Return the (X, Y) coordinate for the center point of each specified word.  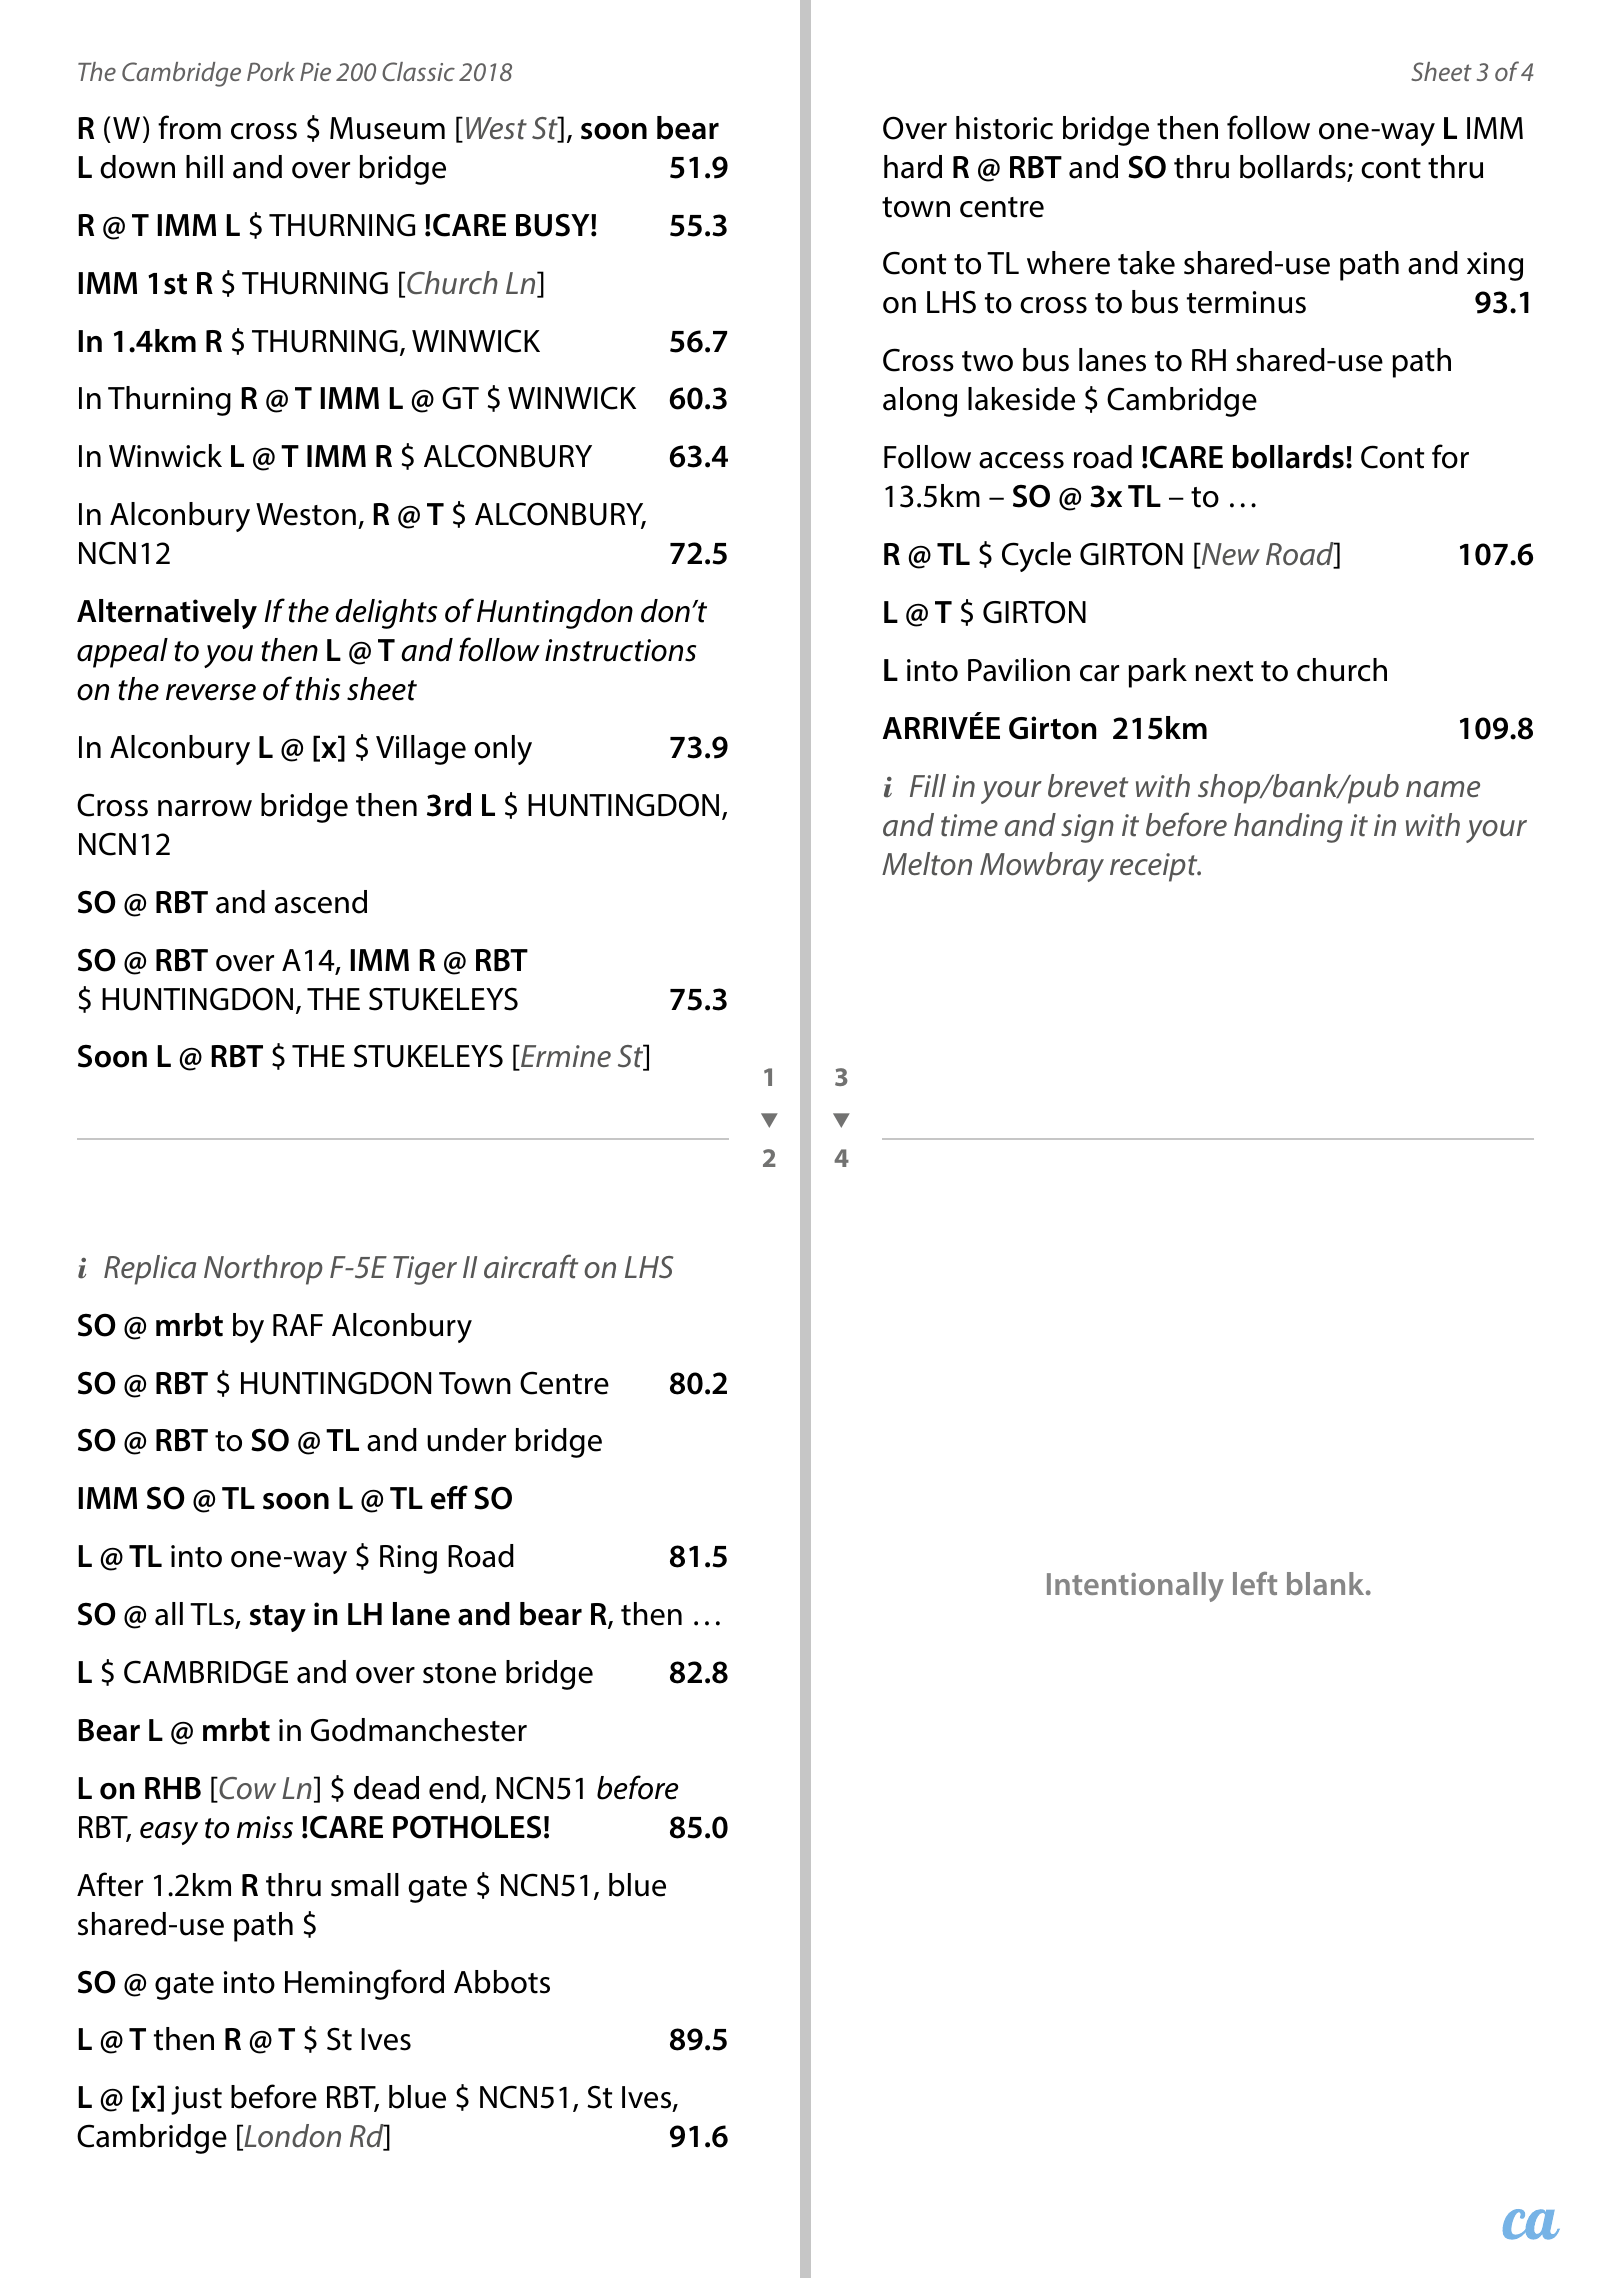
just (196, 2100)
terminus (1246, 302)
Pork (271, 71)
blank (1327, 1583)
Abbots (502, 1982)
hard (913, 167)
